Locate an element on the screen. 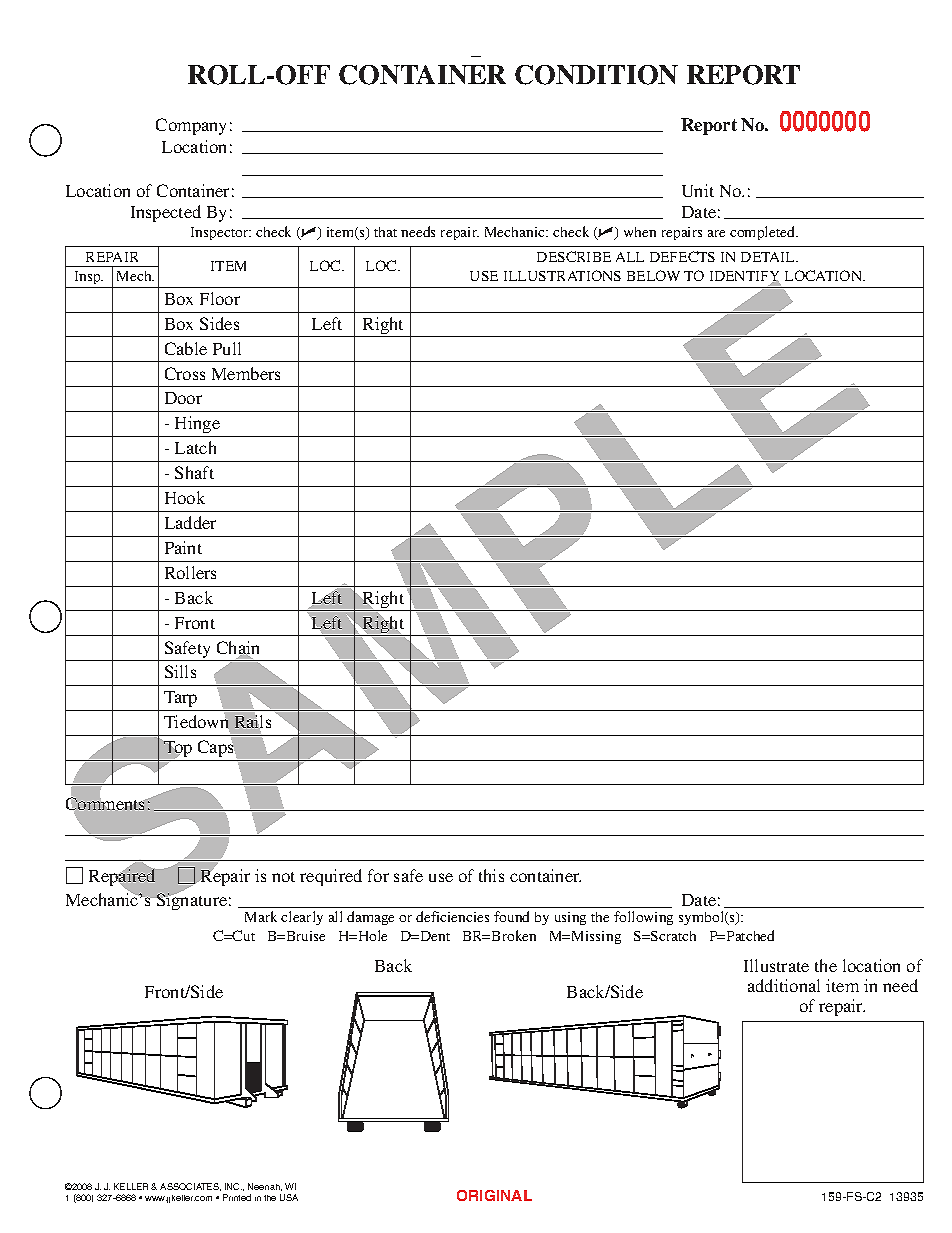 Image resolution: width=952 pixels, height=1233 pixels. CONDITION is located at coordinates (596, 75).
